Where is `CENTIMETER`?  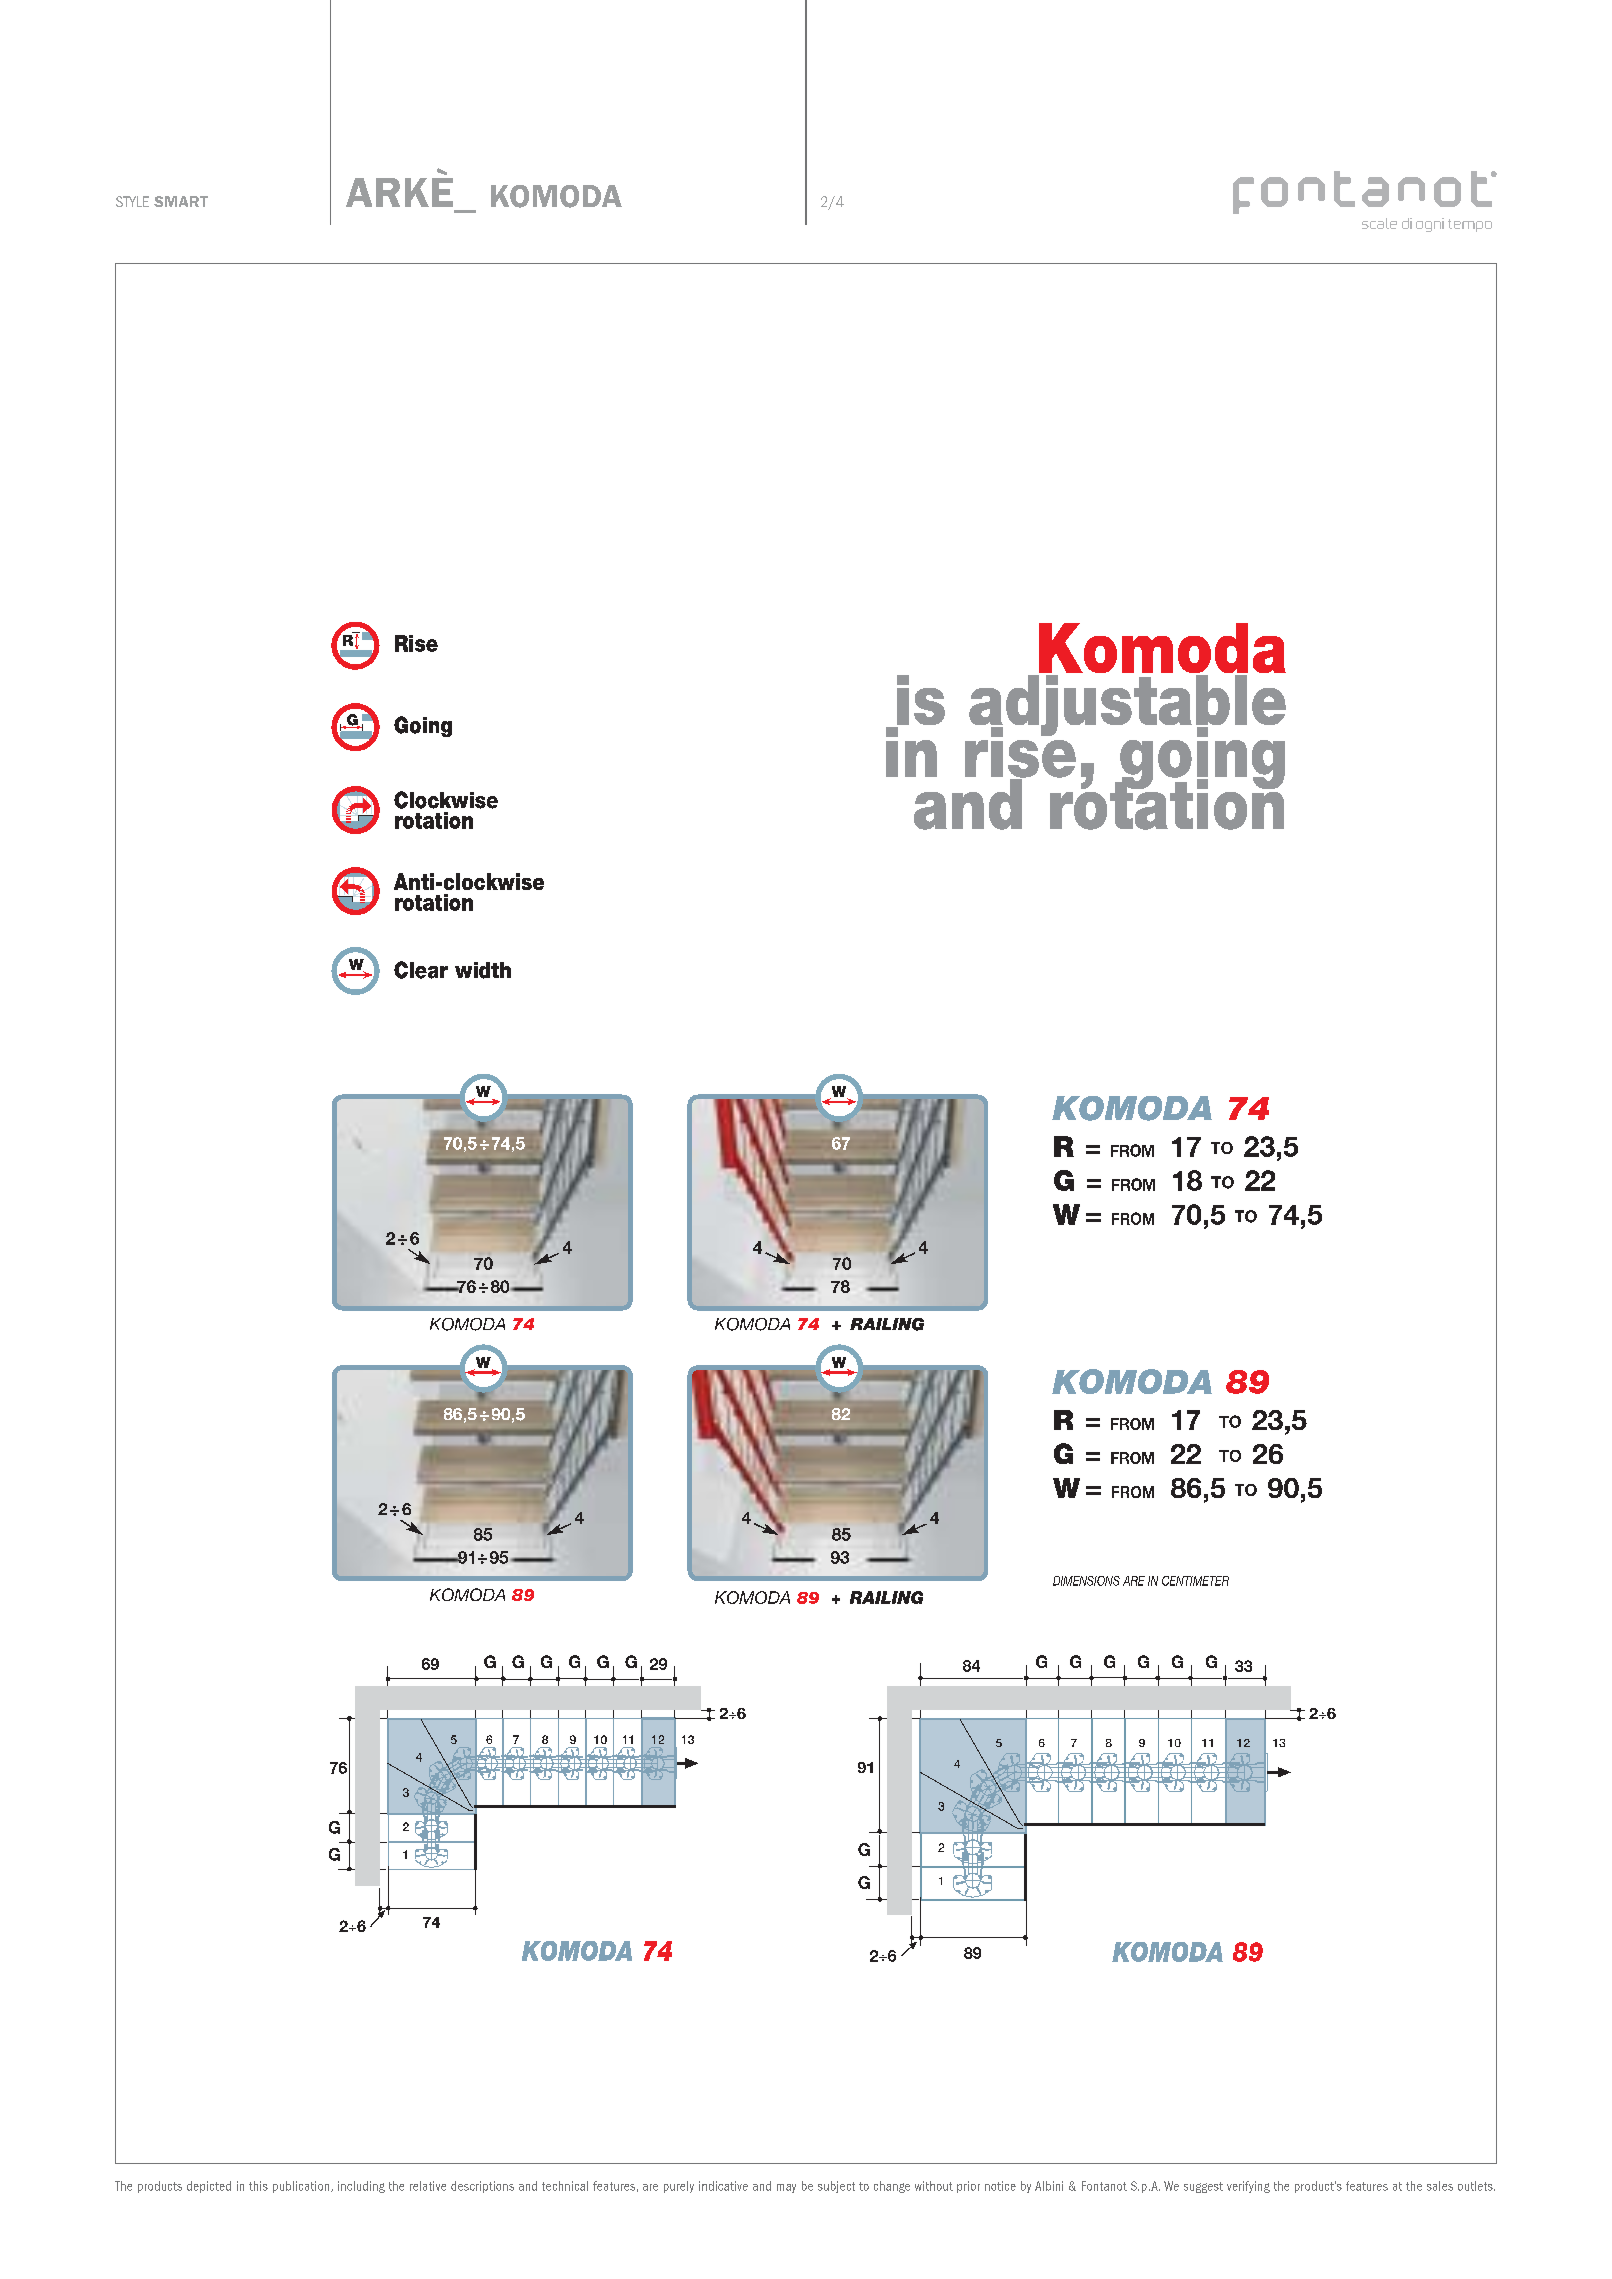
CENTIMETER is located at coordinates (1195, 1581).
